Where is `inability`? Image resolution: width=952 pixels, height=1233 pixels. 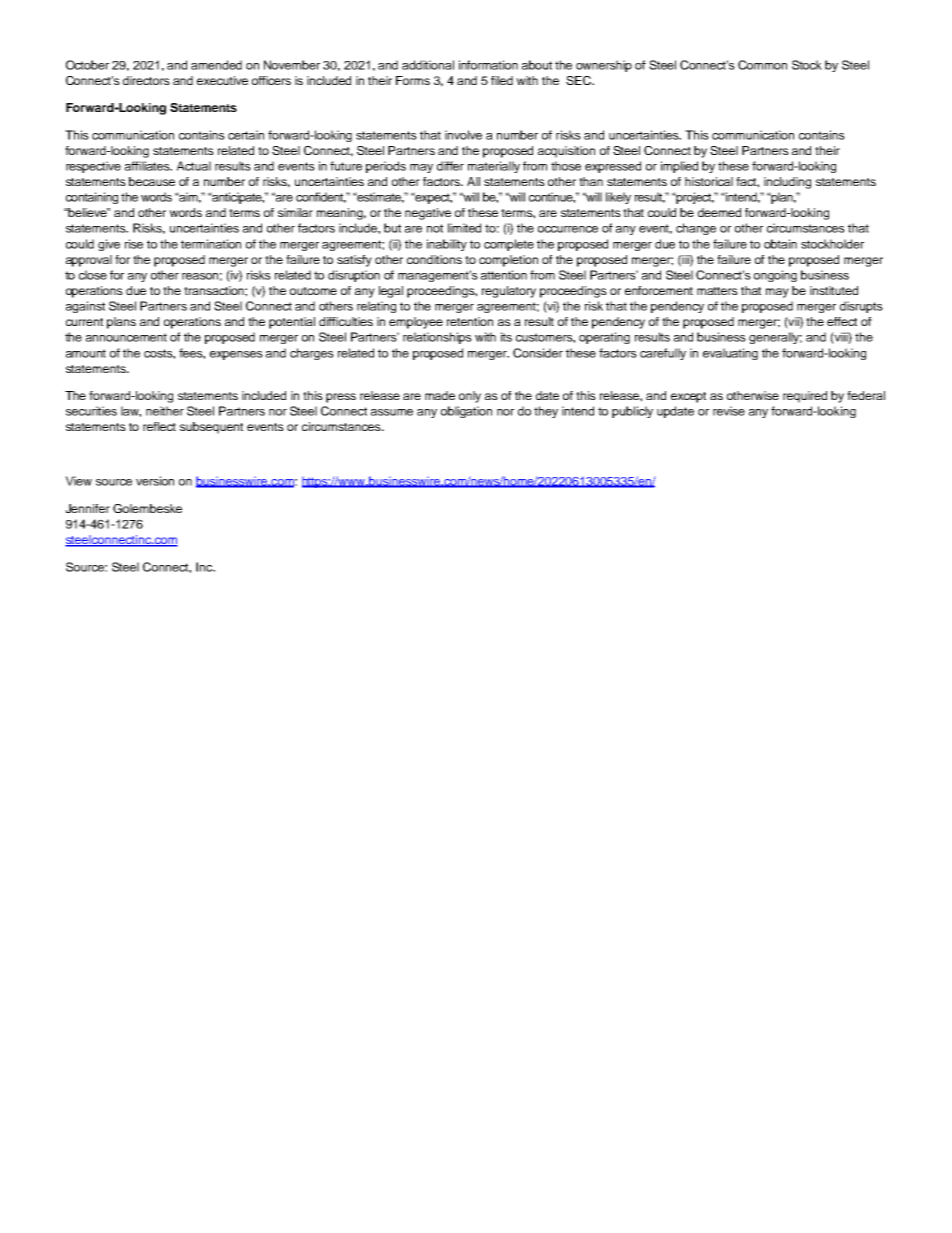
inability is located at coordinates (447, 245).
